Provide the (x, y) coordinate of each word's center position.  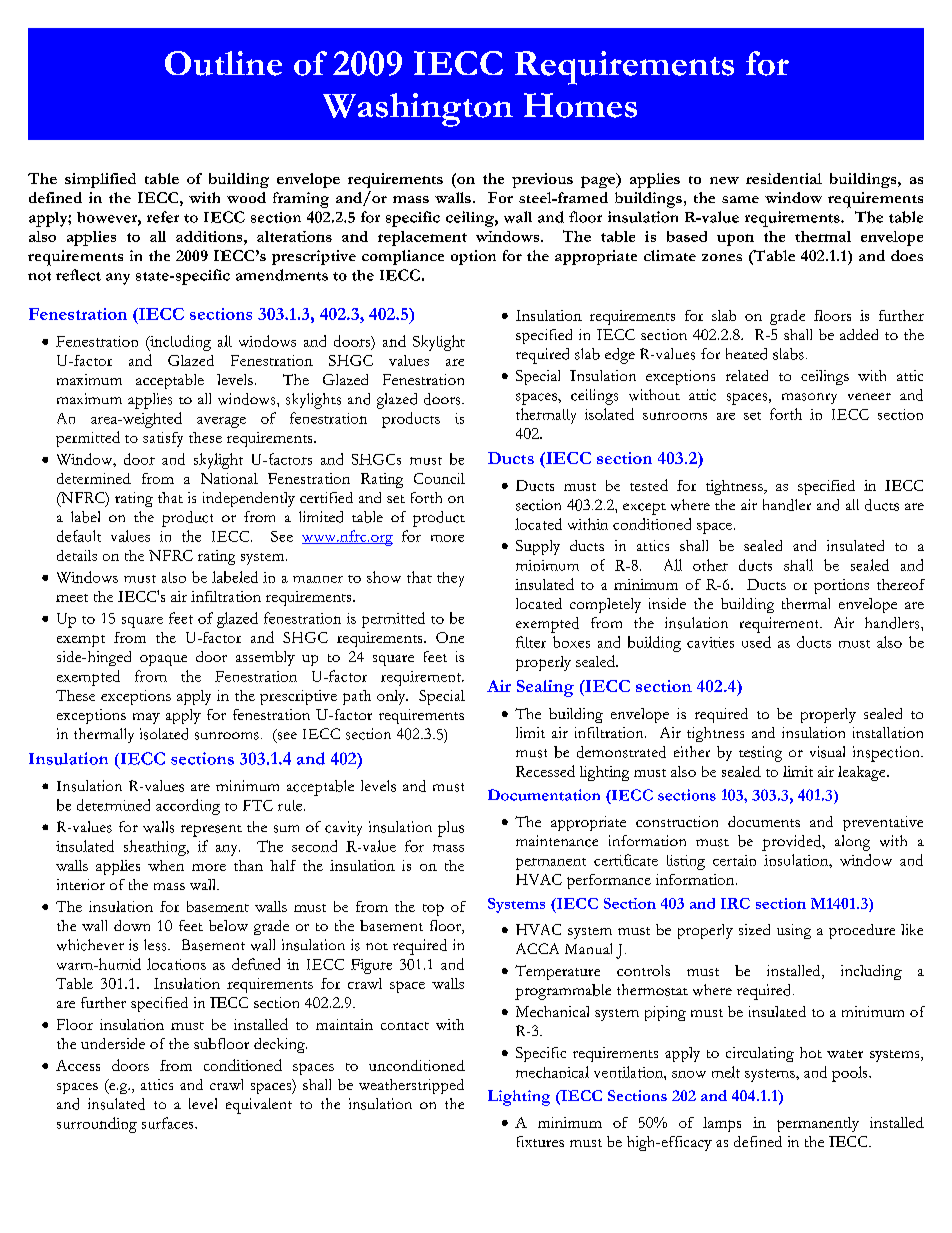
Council (439, 478)
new (724, 180)
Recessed (545, 771)
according (188, 807)
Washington (418, 110)
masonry (809, 398)
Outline (223, 63)
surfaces (169, 1123)
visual (827, 752)
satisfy (163, 439)
